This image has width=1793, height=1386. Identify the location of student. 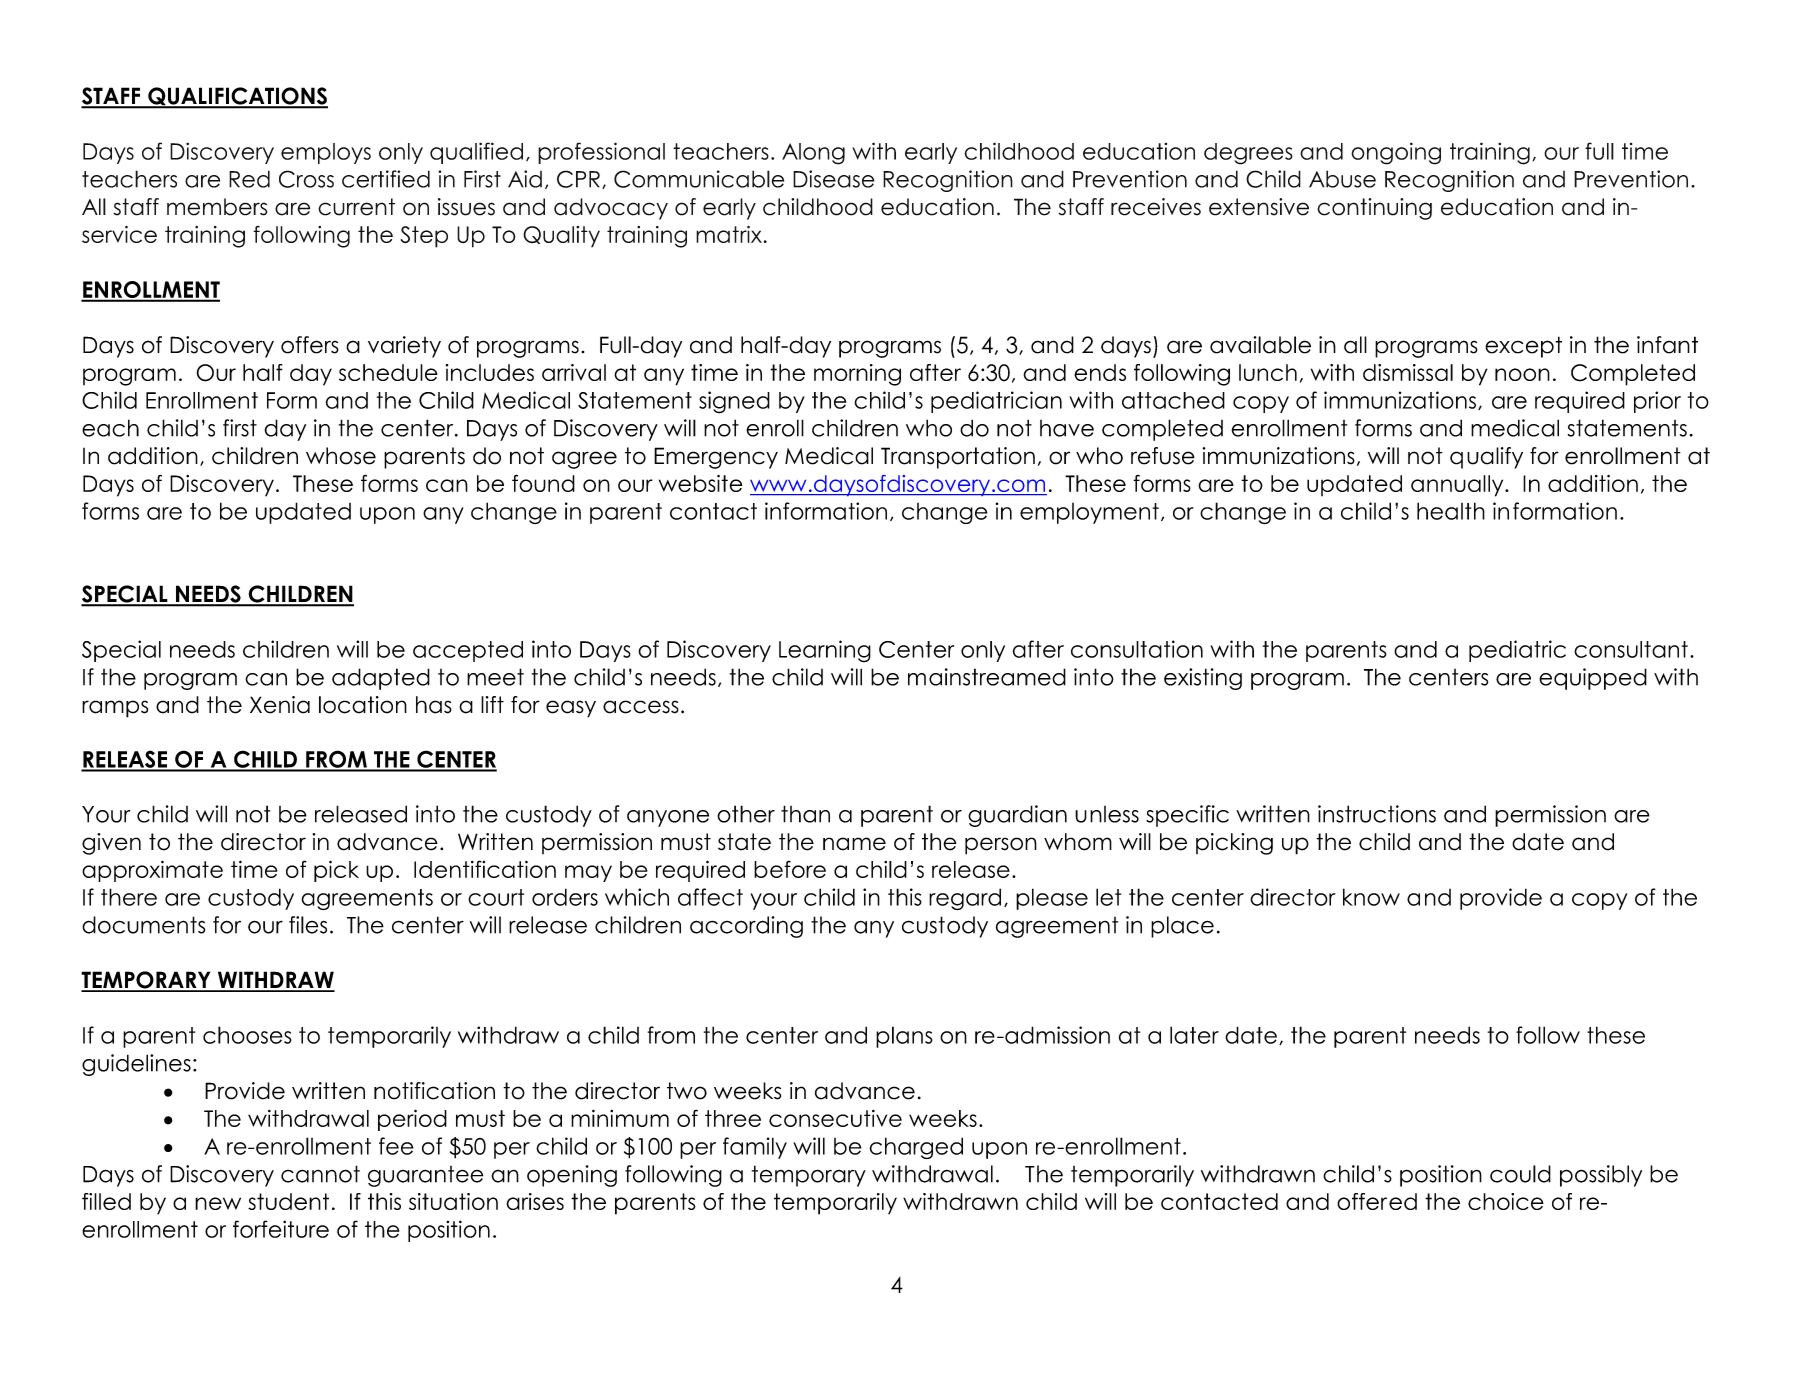
(288, 1201).
